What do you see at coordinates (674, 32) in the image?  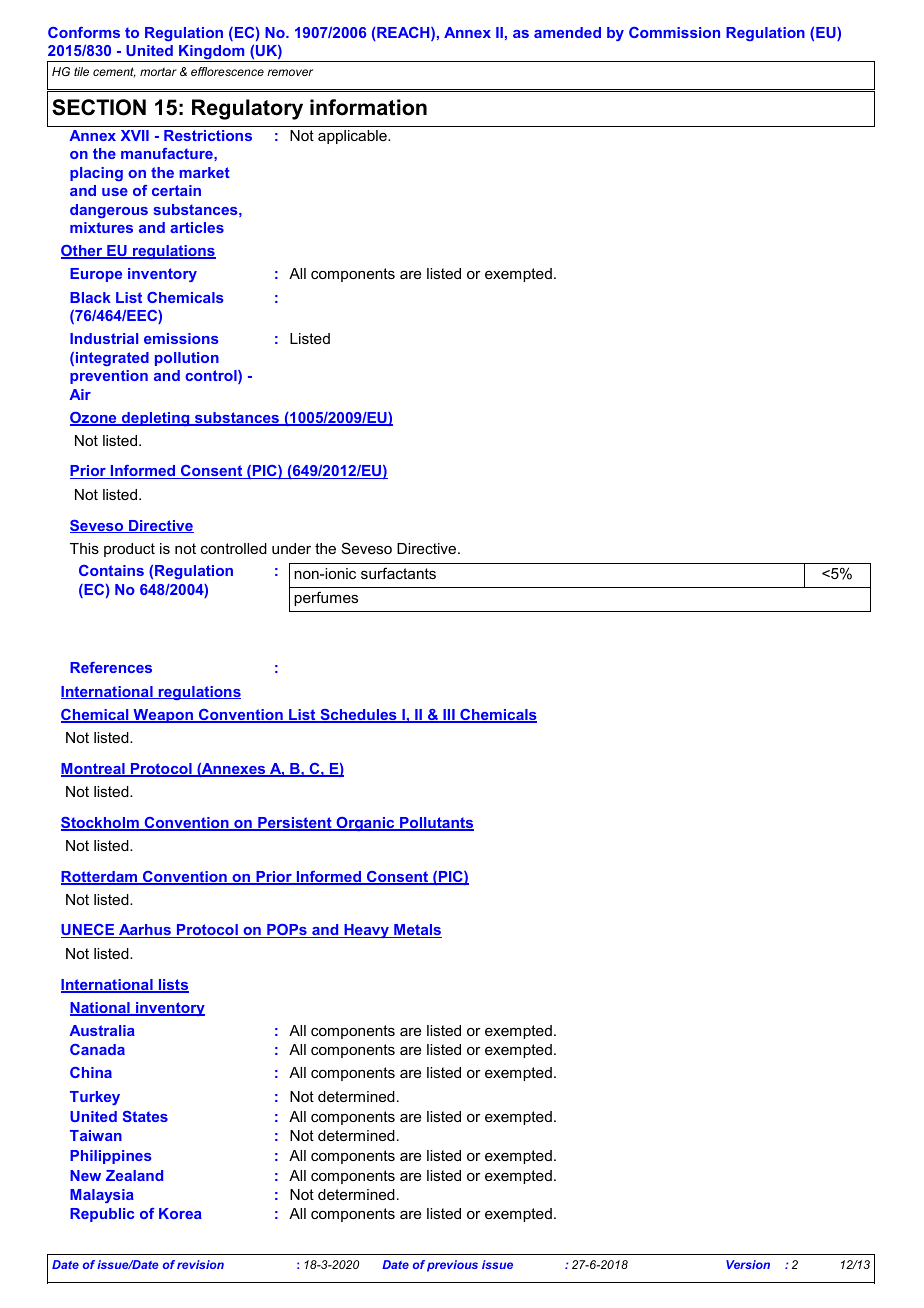 I see `Commission` at bounding box center [674, 32].
